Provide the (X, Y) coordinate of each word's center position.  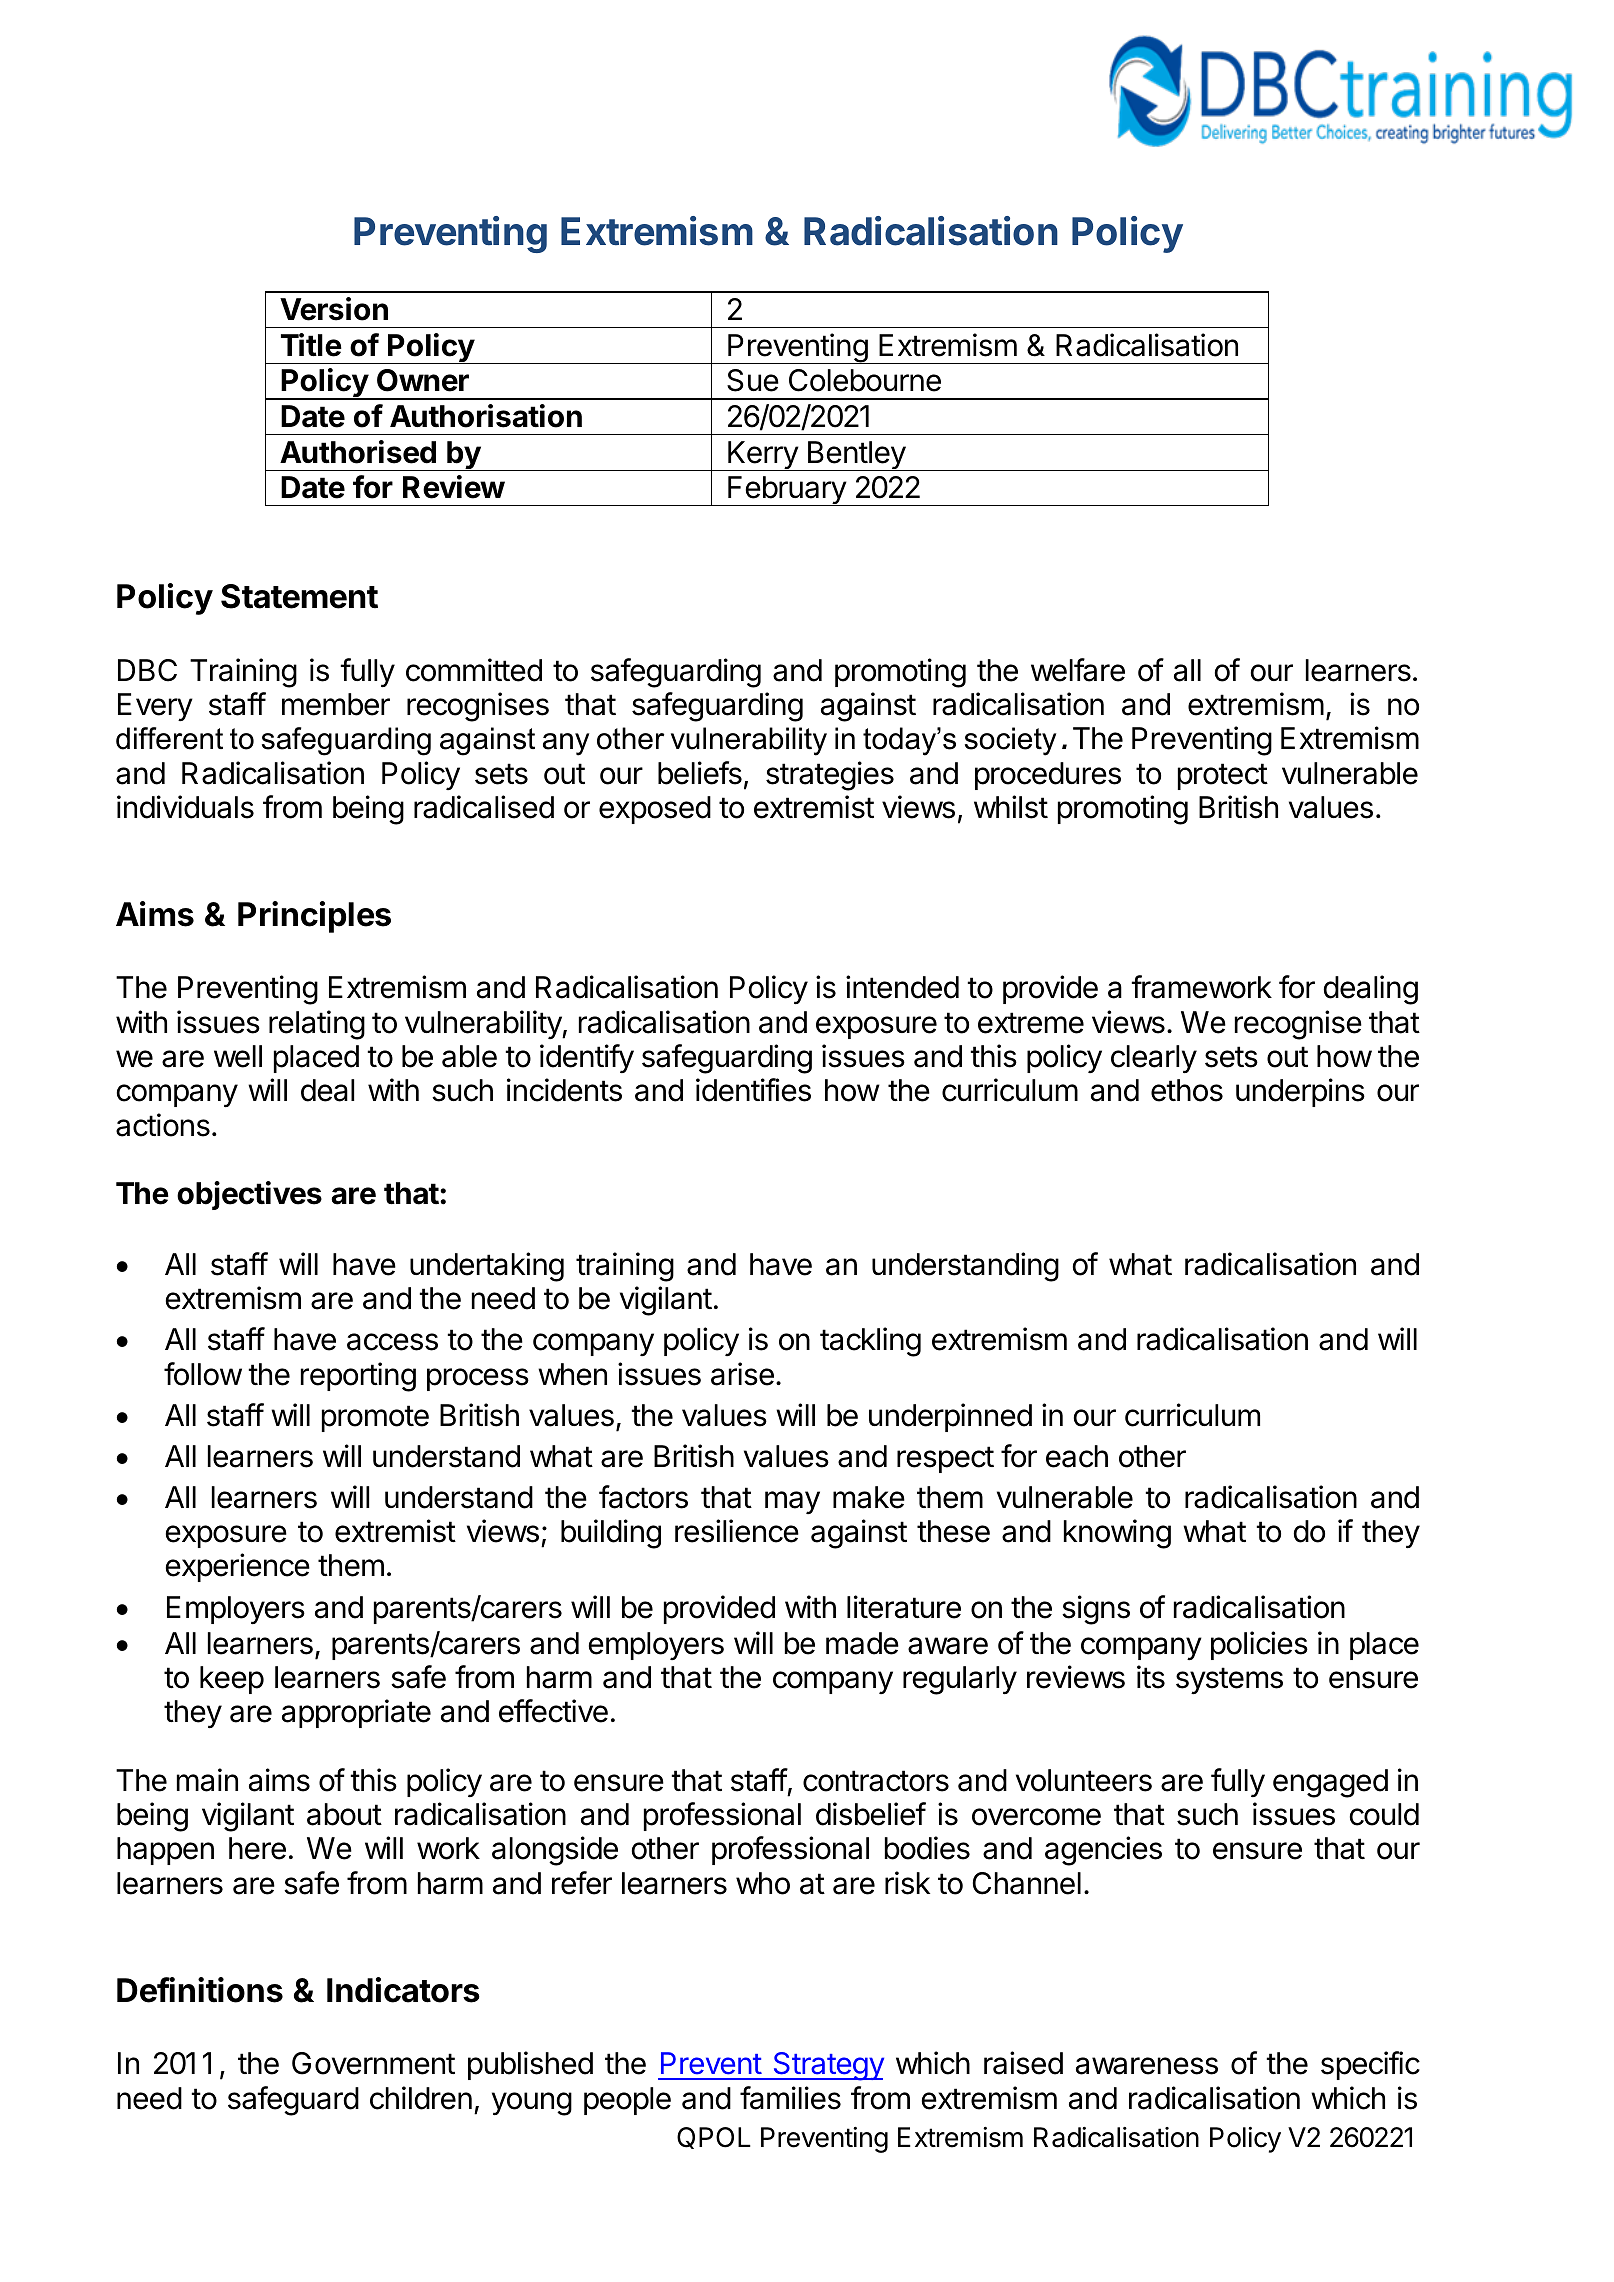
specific (1370, 2065)
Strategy (827, 2066)
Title (311, 345)
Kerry (763, 456)
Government (373, 2063)
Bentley (856, 456)
